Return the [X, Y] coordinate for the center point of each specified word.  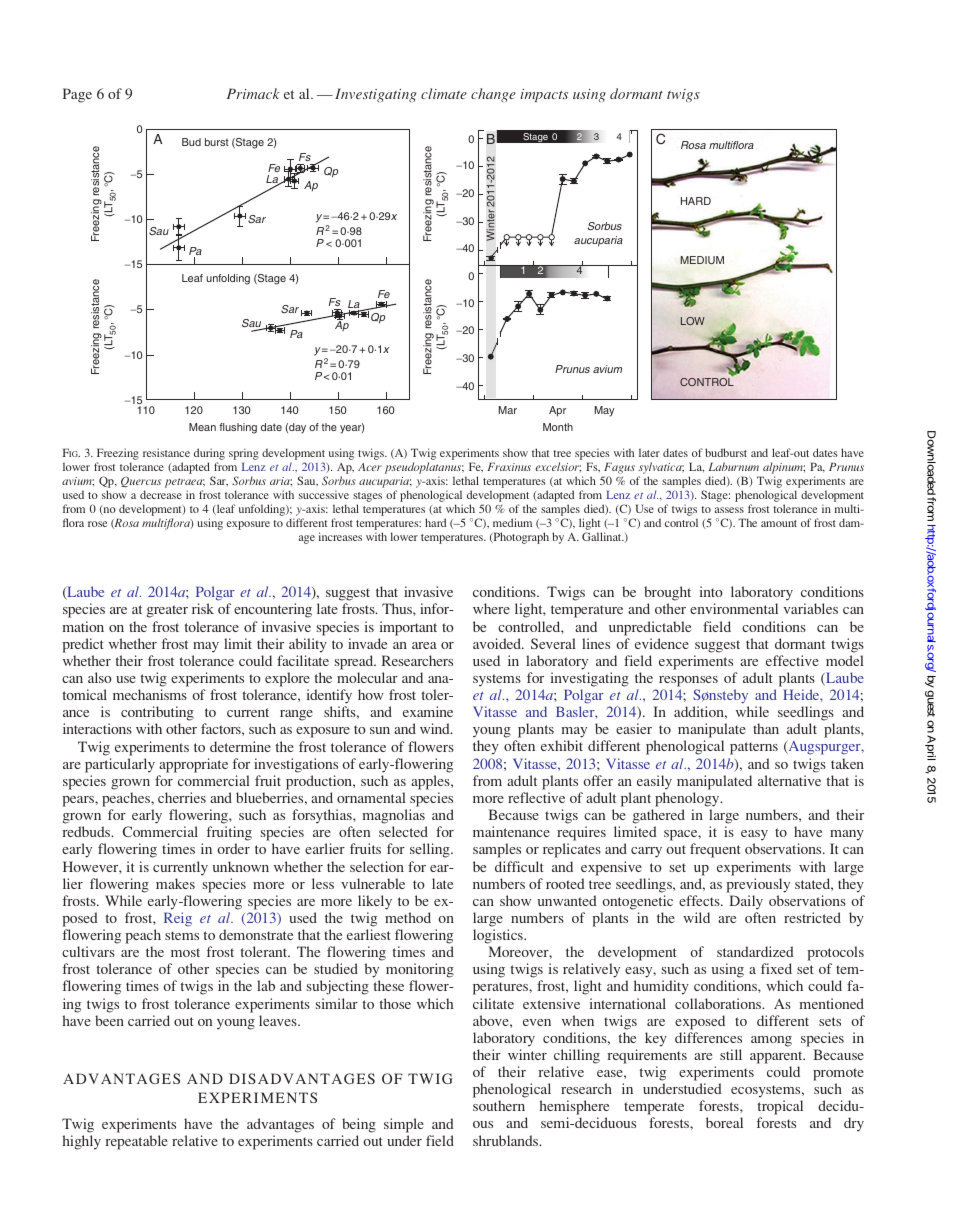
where [491, 608]
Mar [508, 410]
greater [167, 611]
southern [499, 1105]
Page [77, 95]
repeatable [136, 1142]
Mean [202, 427]
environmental [734, 608]
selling [431, 850]
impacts [544, 95]
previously [758, 885]
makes [175, 883]
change [493, 95]
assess [729, 510]
